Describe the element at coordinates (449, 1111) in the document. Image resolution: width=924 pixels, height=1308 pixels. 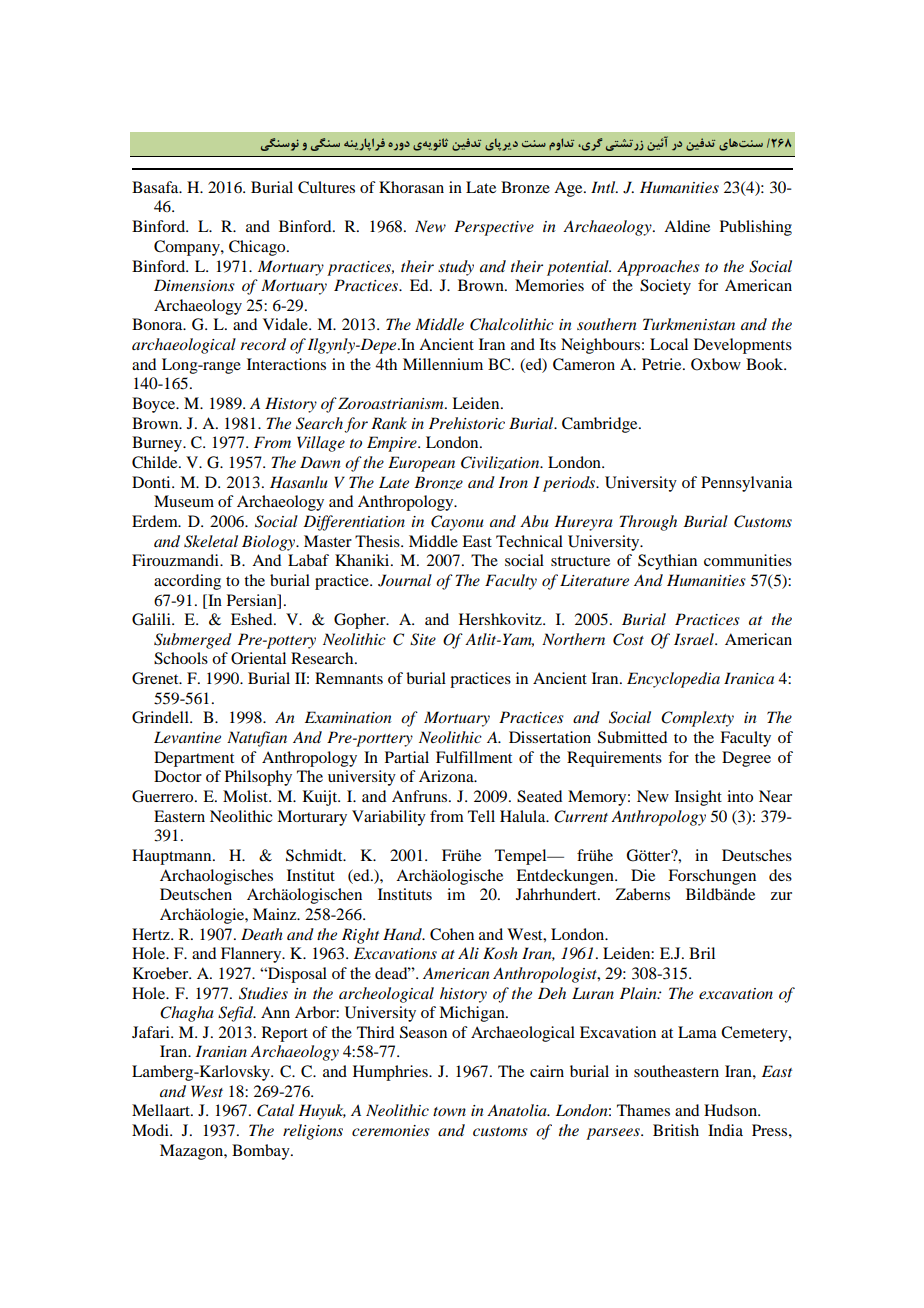
I see `town` at that location.
